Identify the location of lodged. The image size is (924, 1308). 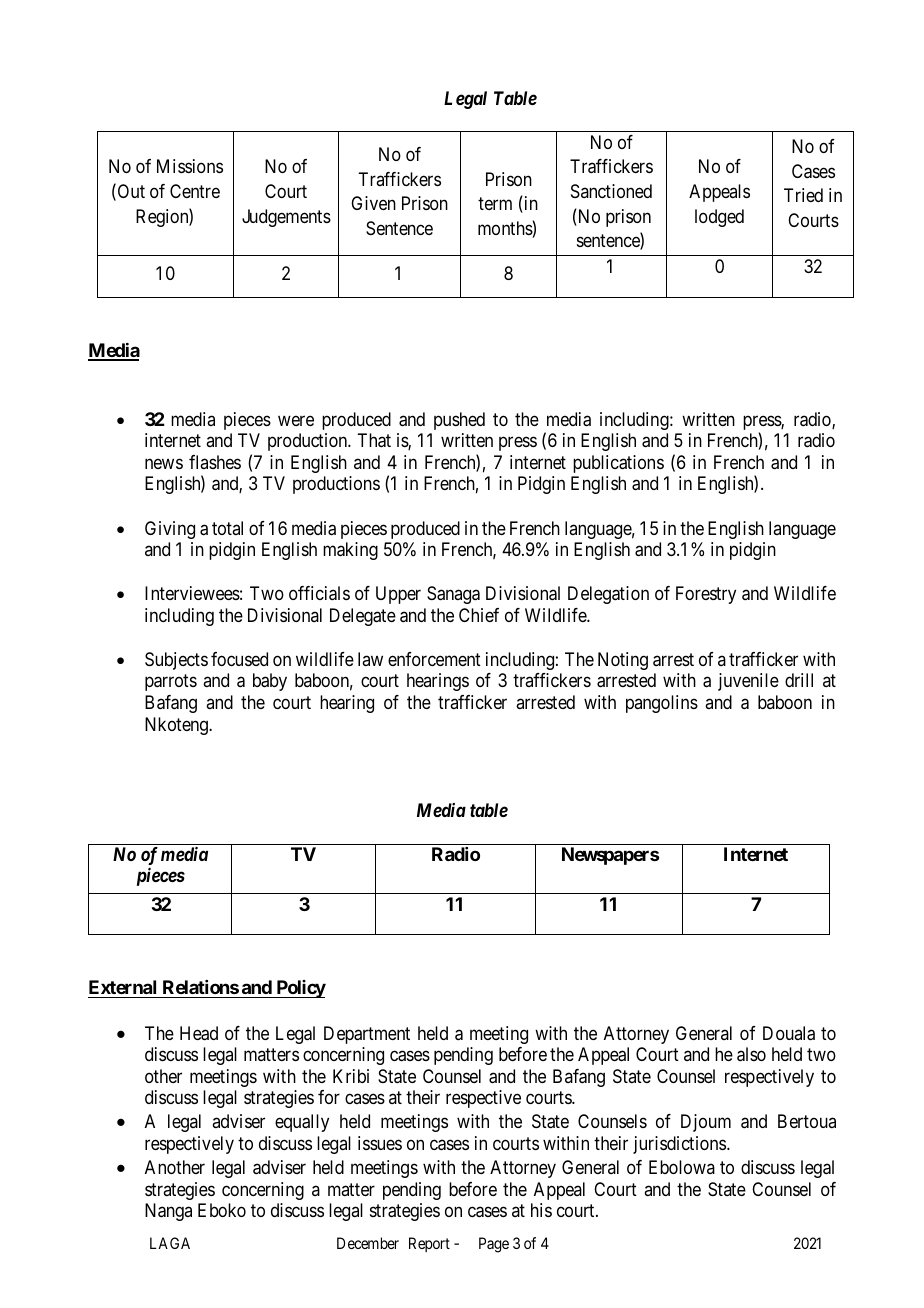
(719, 218).
